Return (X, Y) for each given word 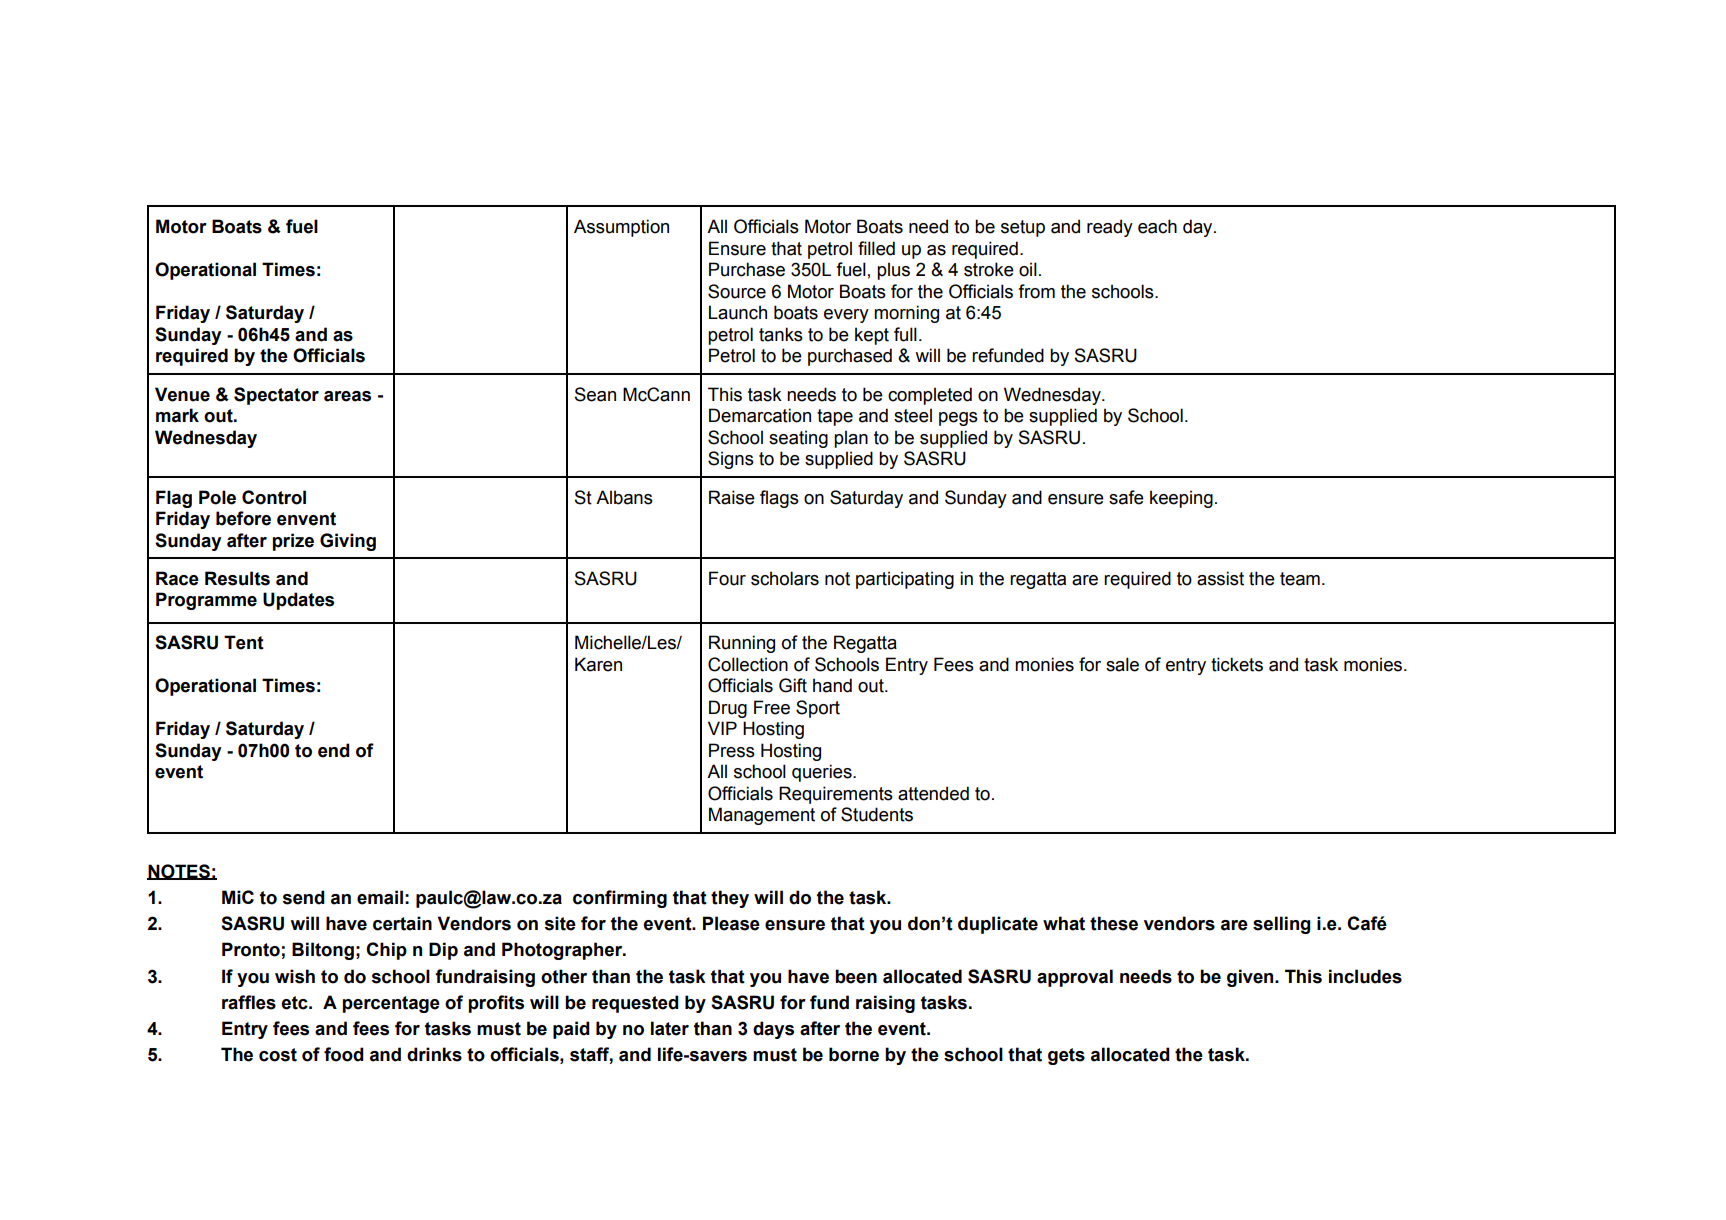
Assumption (621, 228)
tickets (1237, 664)
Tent (244, 642)
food (344, 1054)
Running (742, 644)
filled (876, 248)
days (773, 1030)
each (1157, 226)
